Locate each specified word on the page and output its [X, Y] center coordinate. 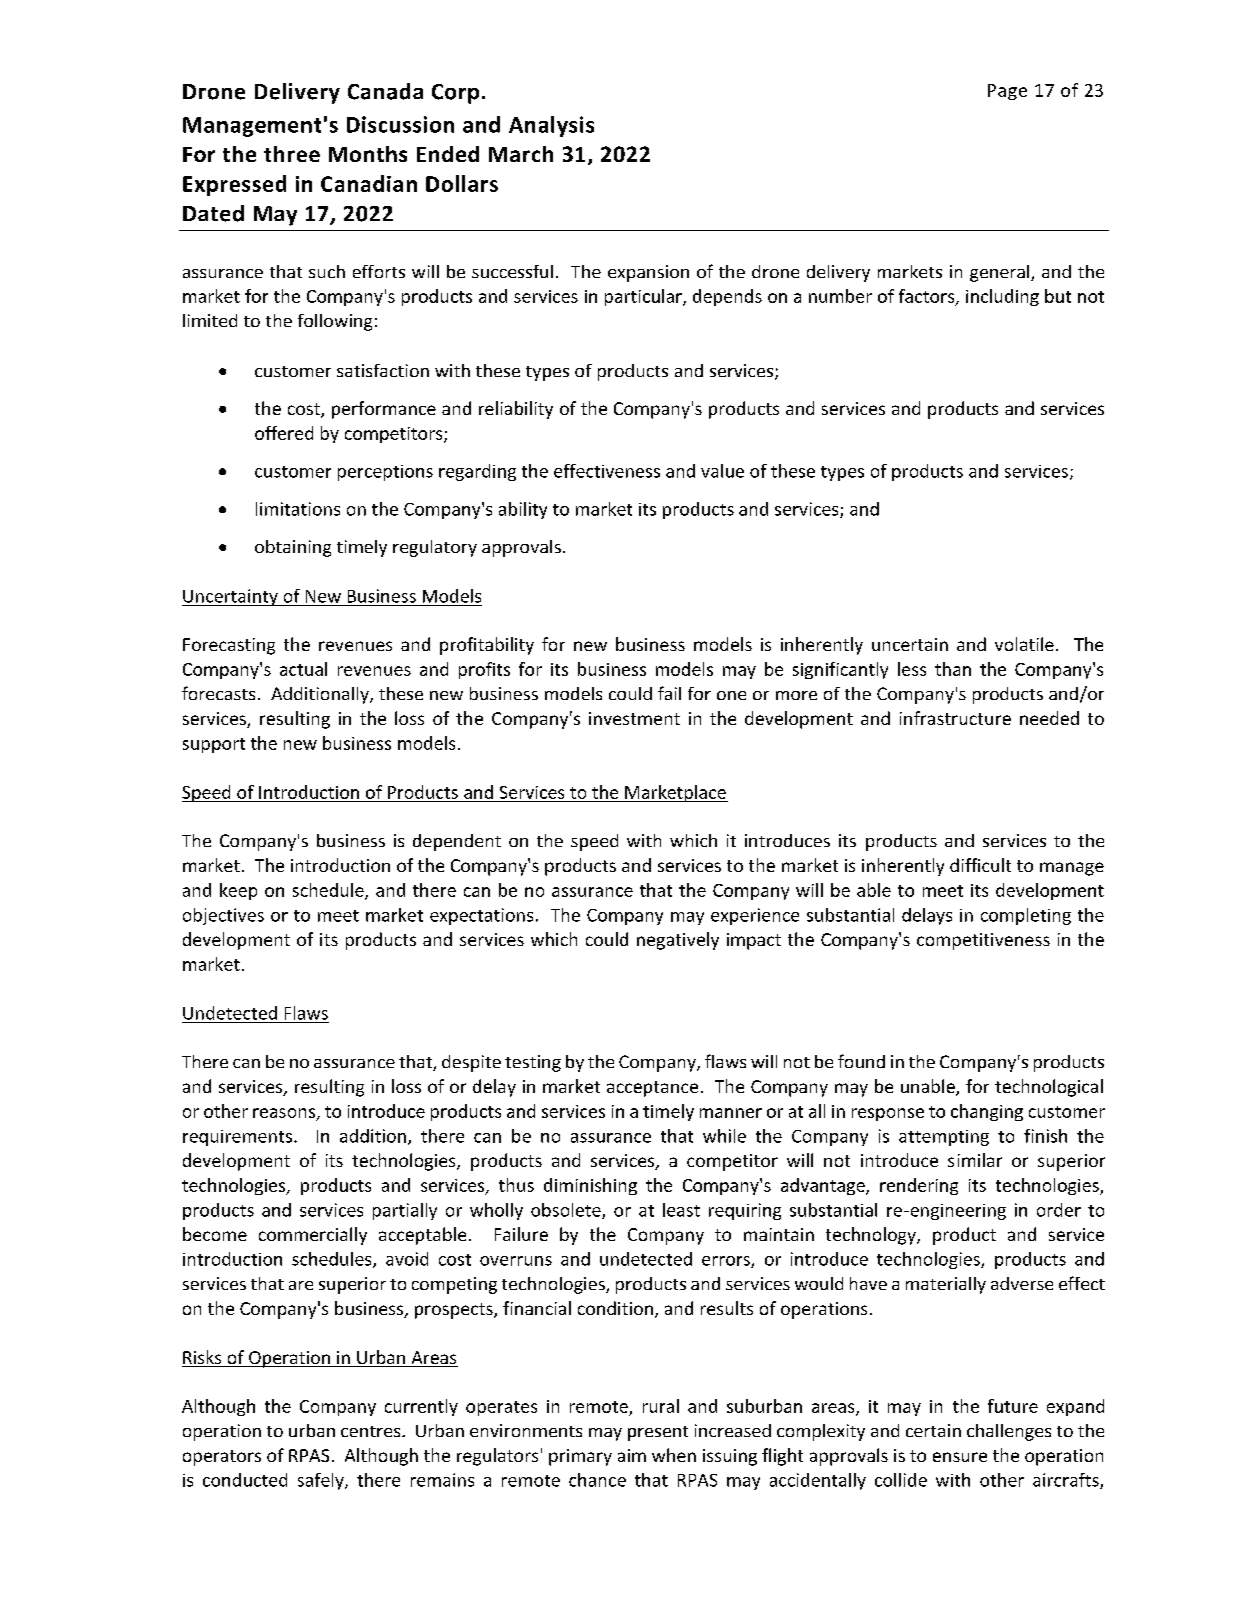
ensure [960, 1457]
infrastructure [955, 718]
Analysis [551, 126]
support [214, 745]
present [658, 1433]
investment [634, 718]
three [292, 154]
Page [1007, 92]
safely [322, 1481]
